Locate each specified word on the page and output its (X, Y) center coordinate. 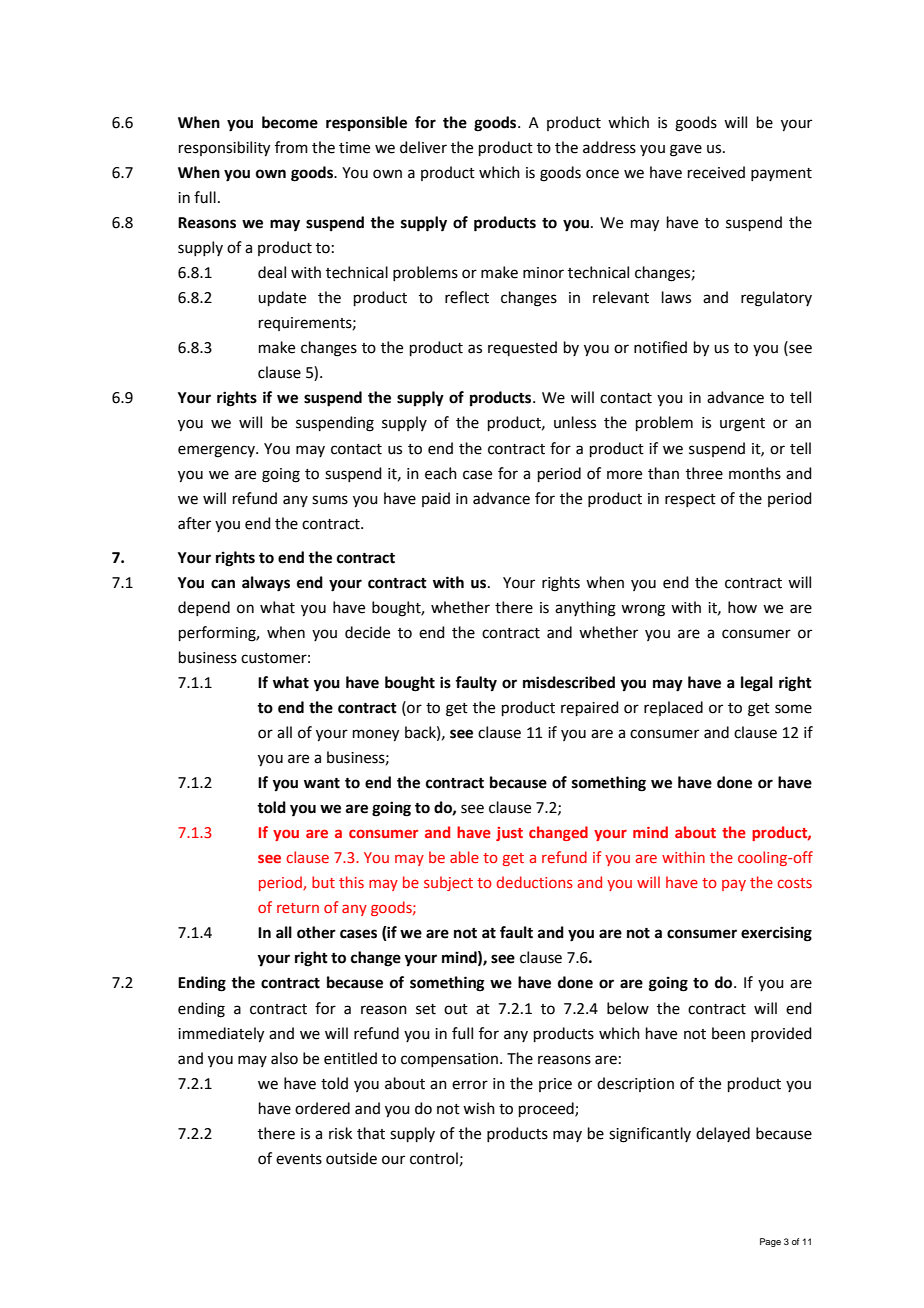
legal (757, 684)
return (298, 908)
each (441, 473)
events (299, 1159)
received (716, 172)
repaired (590, 708)
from (291, 147)
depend (204, 608)
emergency (217, 451)
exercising (776, 934)
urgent (742, 425)
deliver (423, 147)
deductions (535, 882)
